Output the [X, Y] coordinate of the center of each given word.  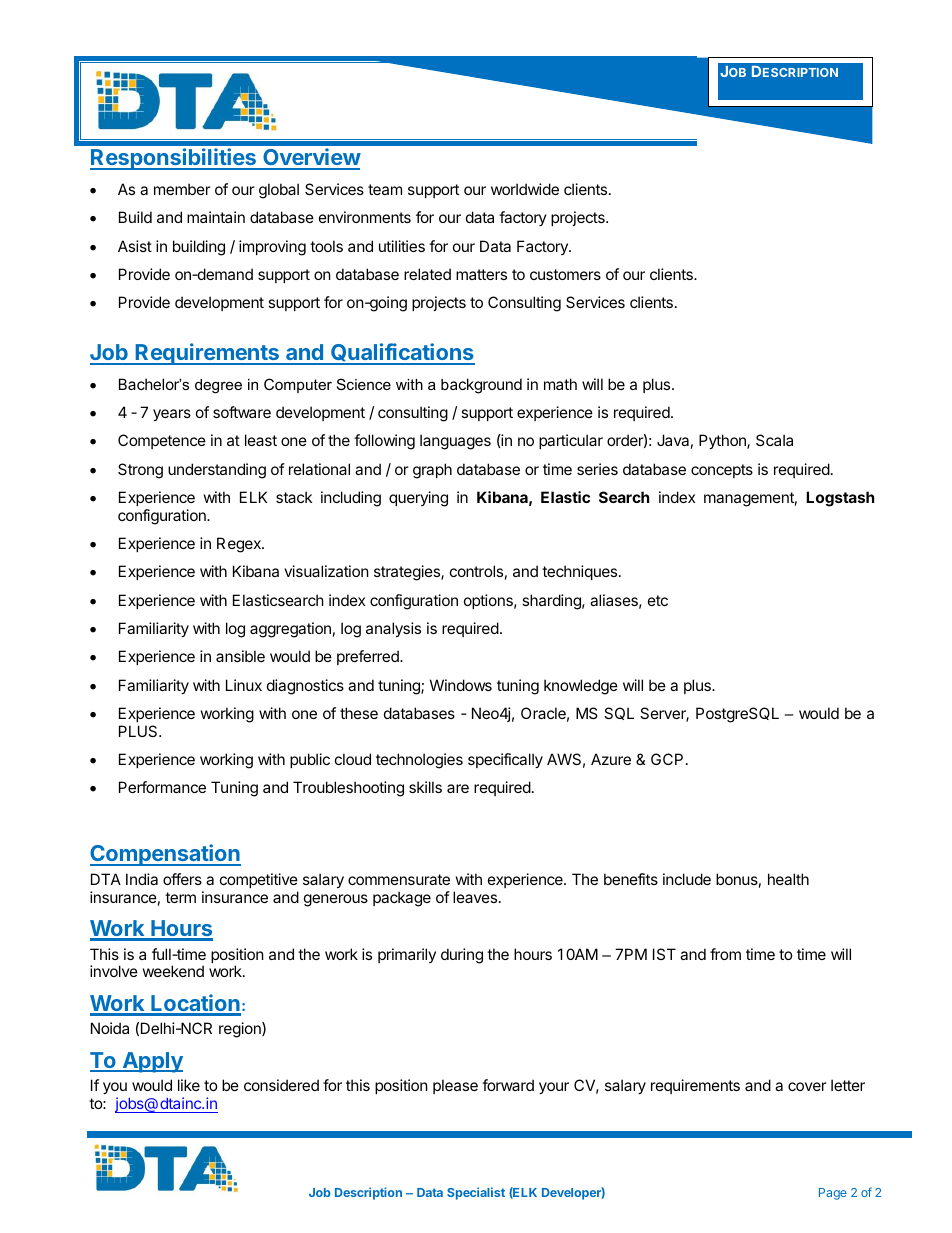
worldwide [525, 189]
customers [565, 274]
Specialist [476, 1193]
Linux [244, 685]
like [189, 1085]
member [182, 189]
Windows [461, 685]
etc [658, 600]
